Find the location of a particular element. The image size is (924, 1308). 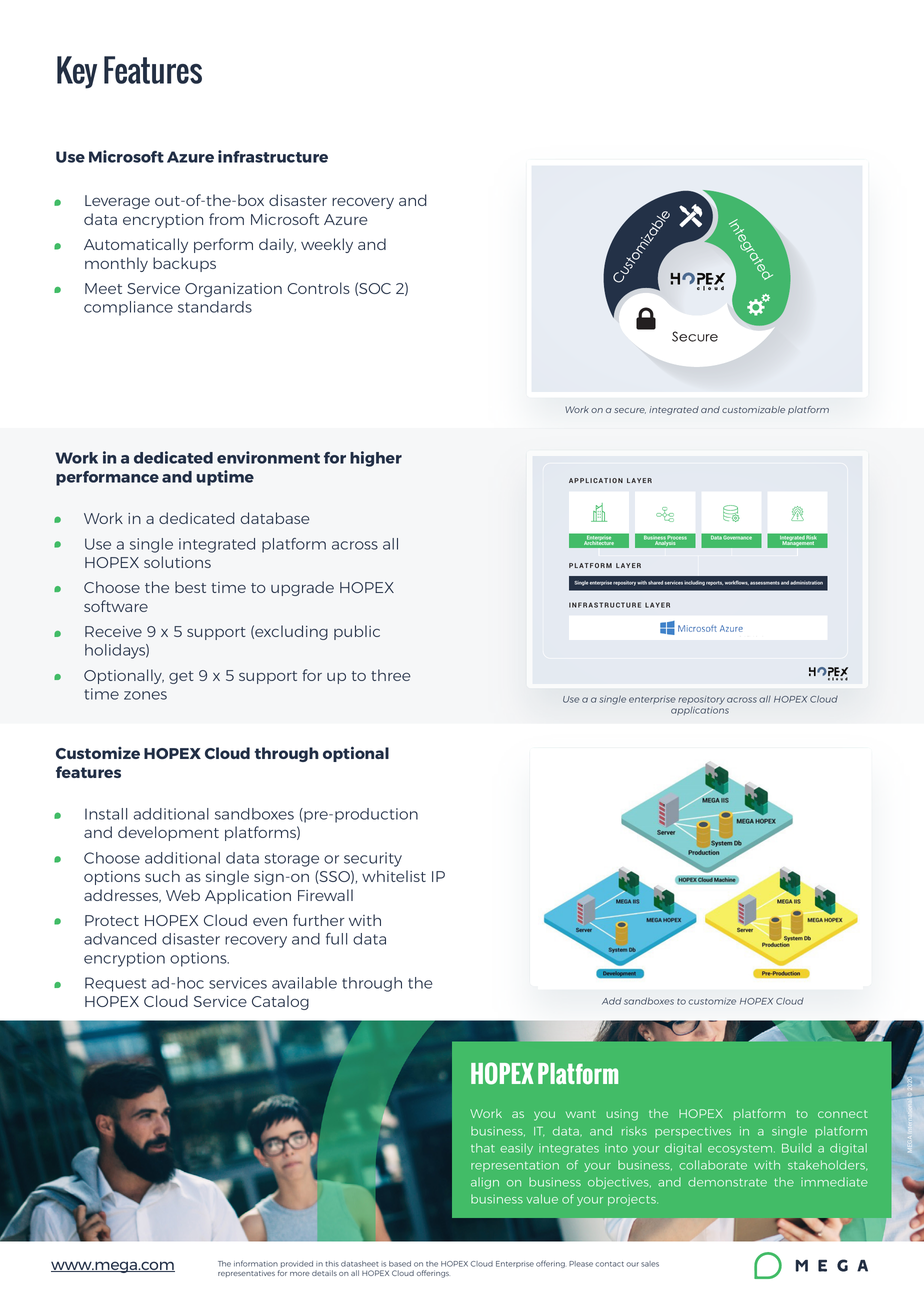

weekly is located at coordinates (327, 245).
